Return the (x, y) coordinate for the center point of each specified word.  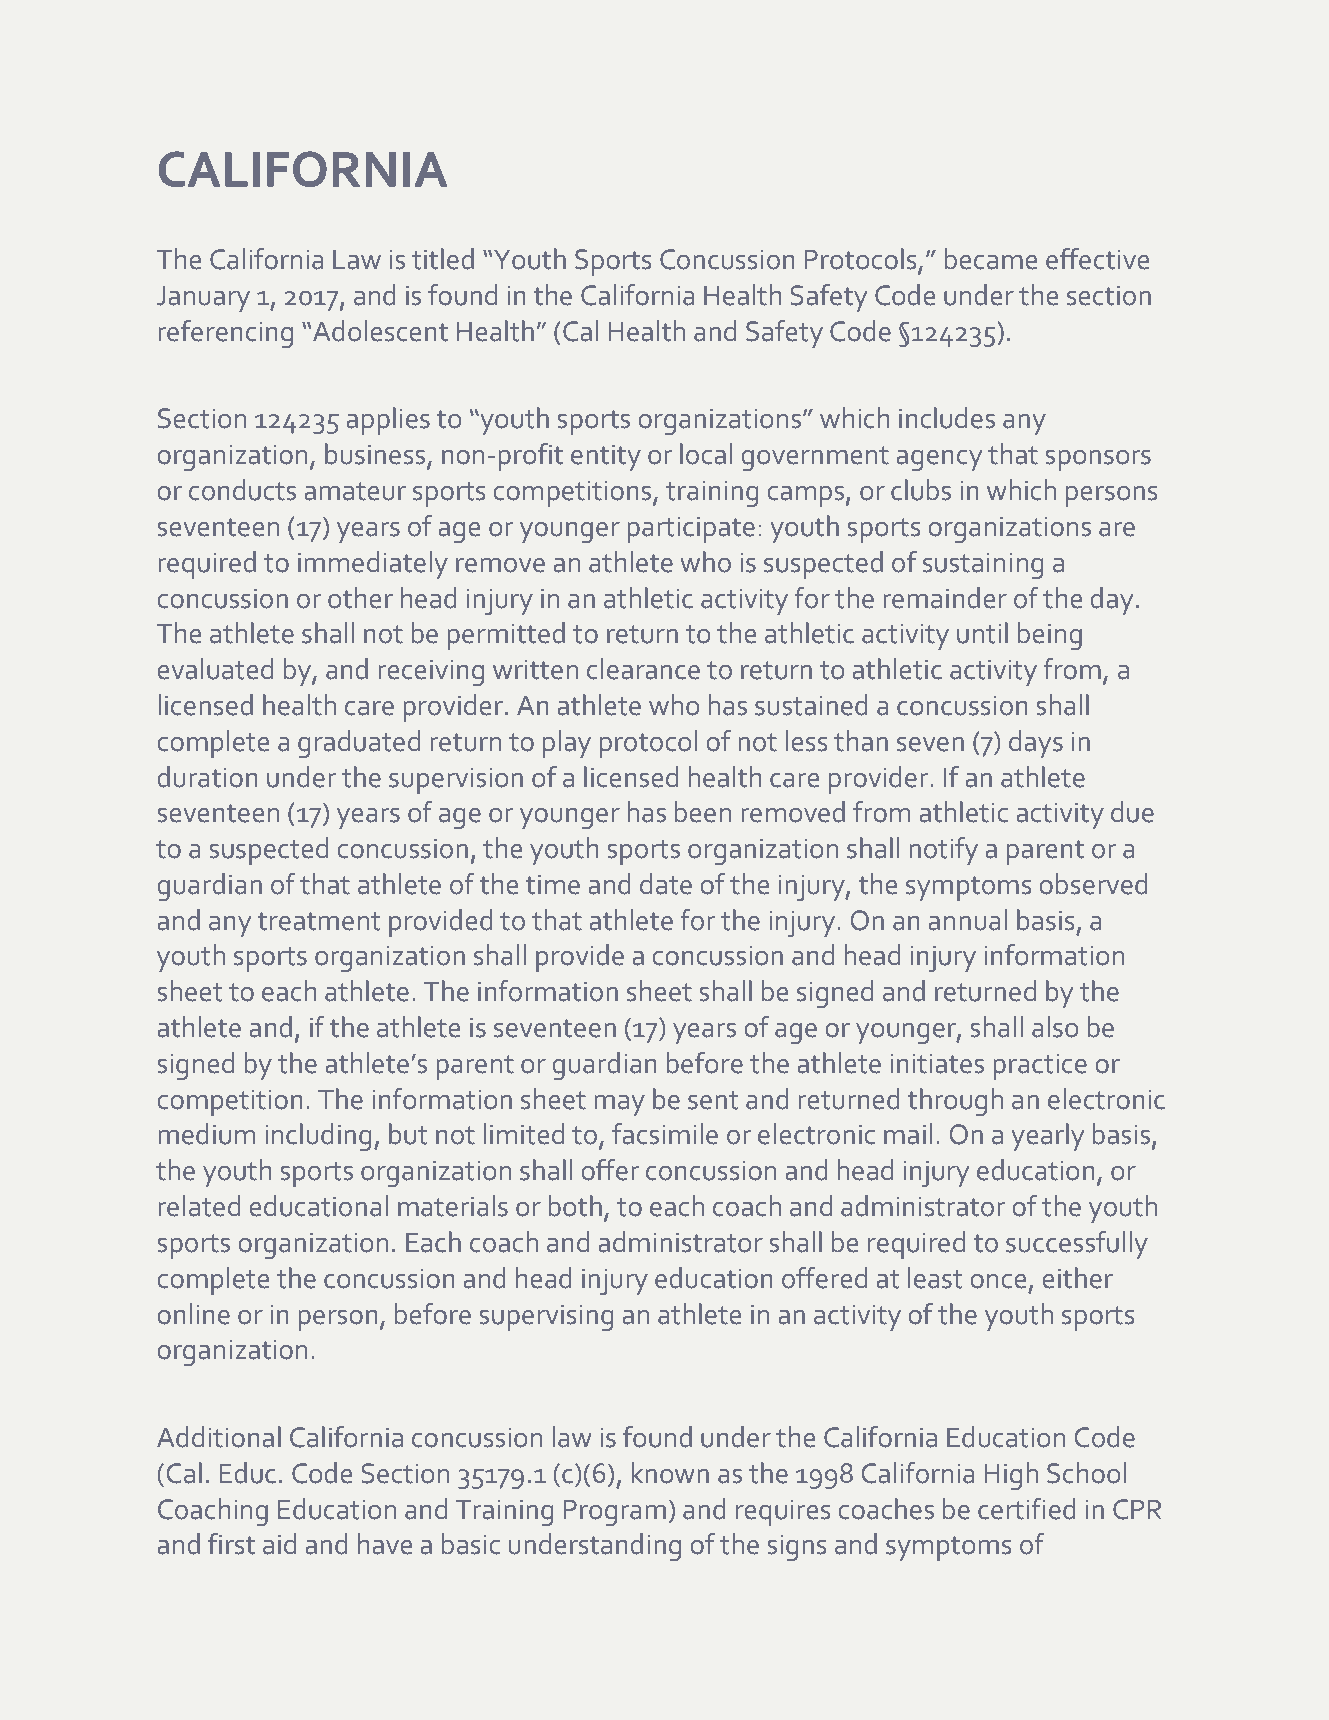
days (1036, 744)
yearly (1047, 1137)
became (991, 259)
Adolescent (380, 331)
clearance (643, 669)
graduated (359, 744)
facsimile (665, 1134)
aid (279, 1544)
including (318, 1137)
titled (443, 259)
